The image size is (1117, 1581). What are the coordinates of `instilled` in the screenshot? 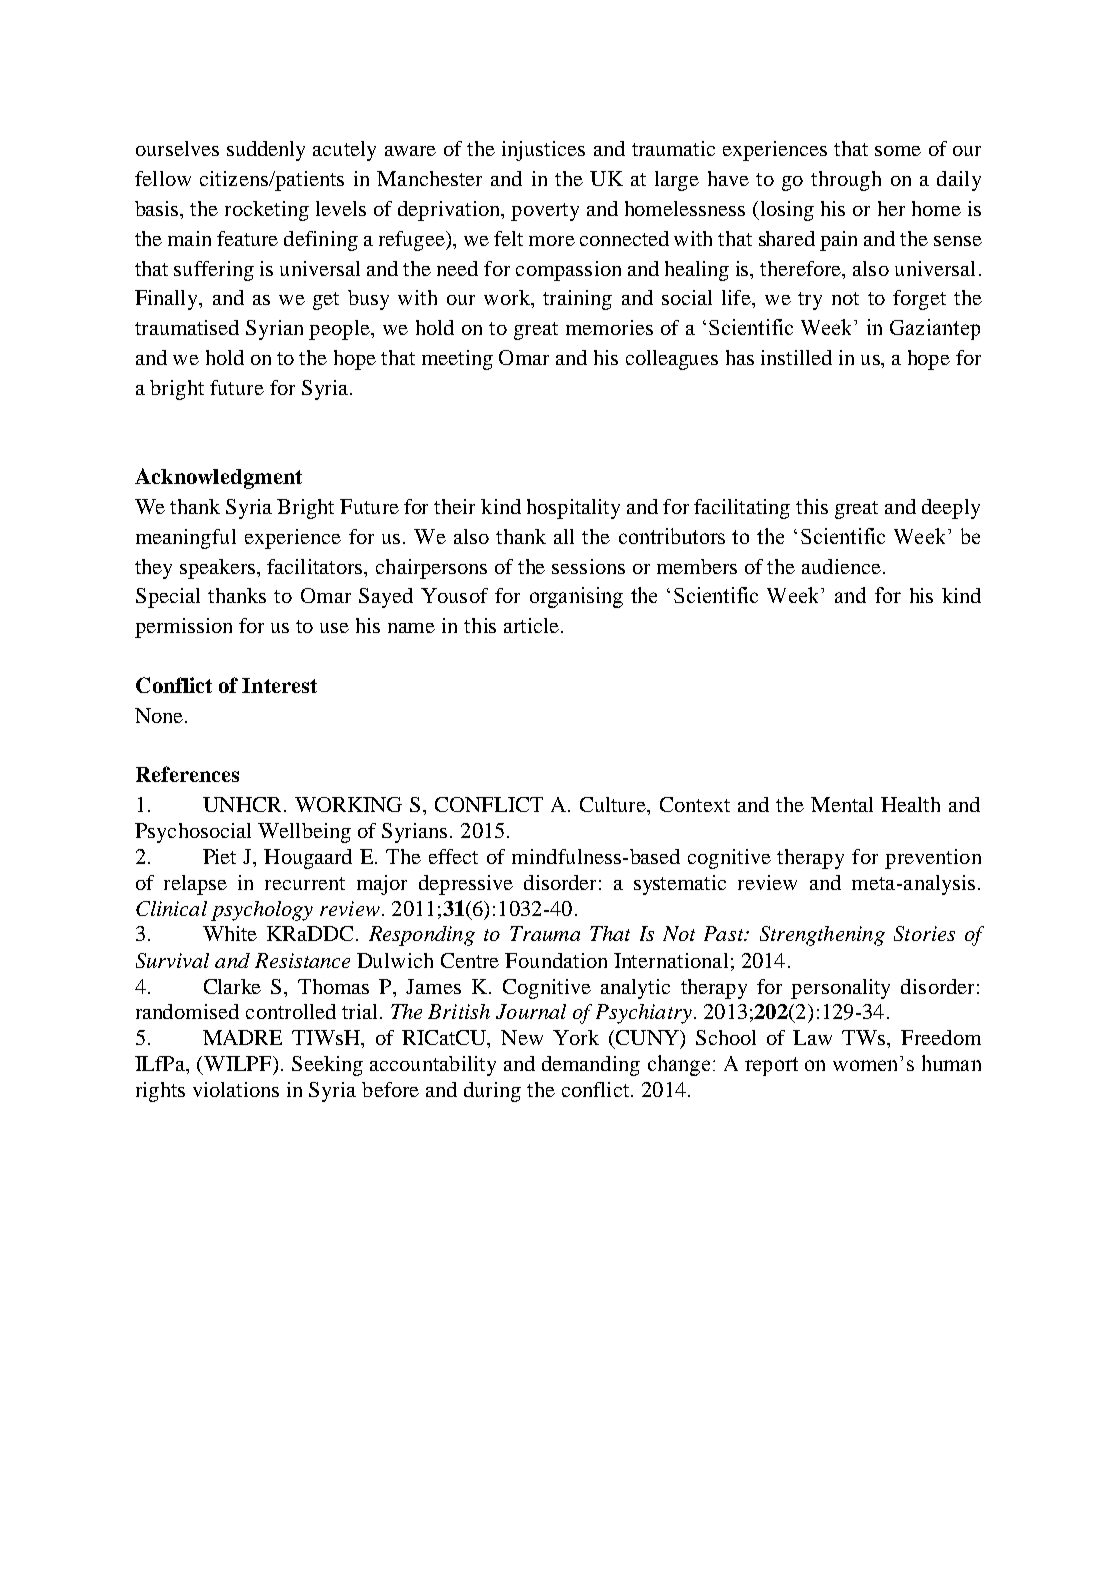 It's located at (796, 357).
